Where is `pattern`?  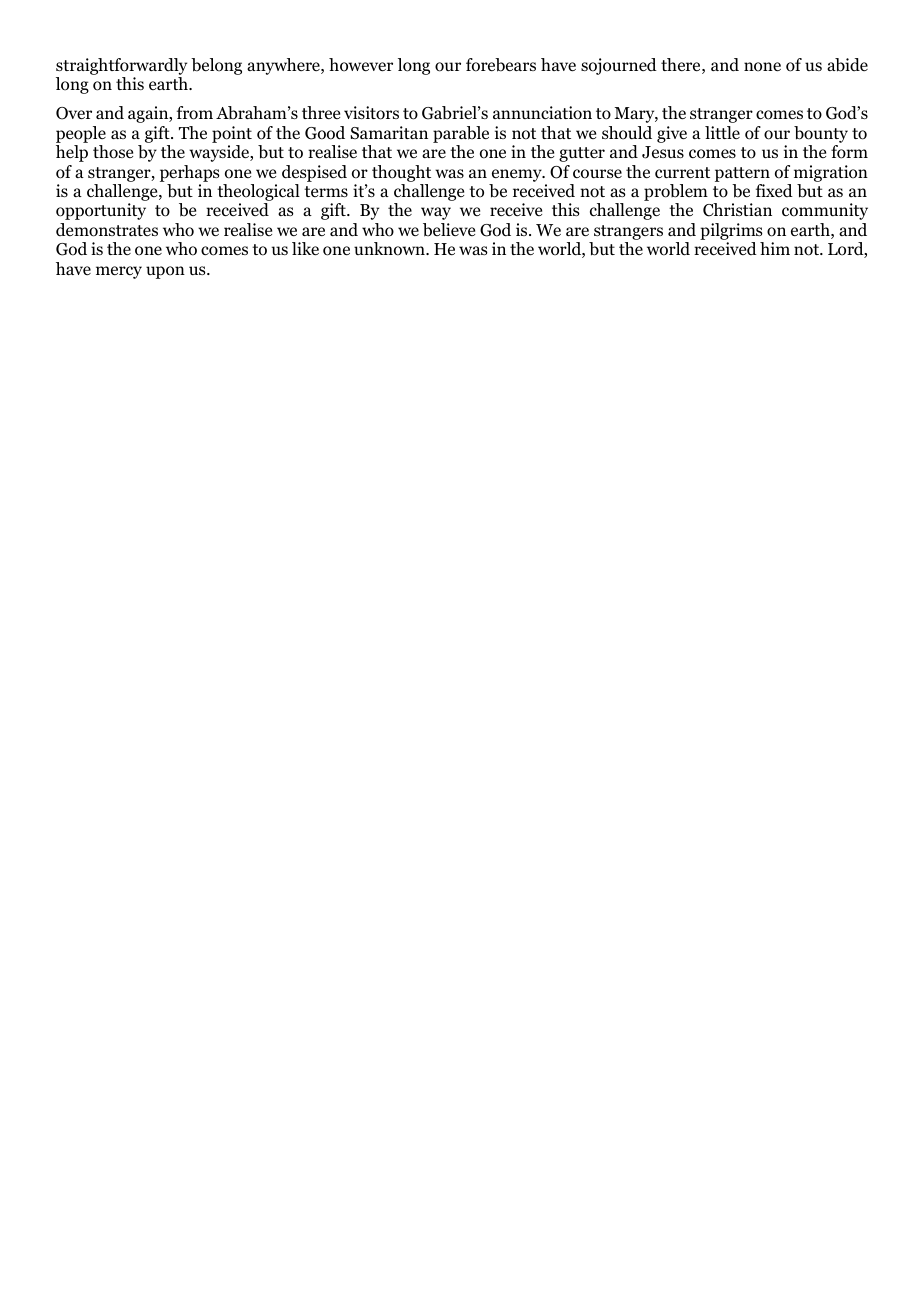 pattern is located at coordinates (742, 174).
